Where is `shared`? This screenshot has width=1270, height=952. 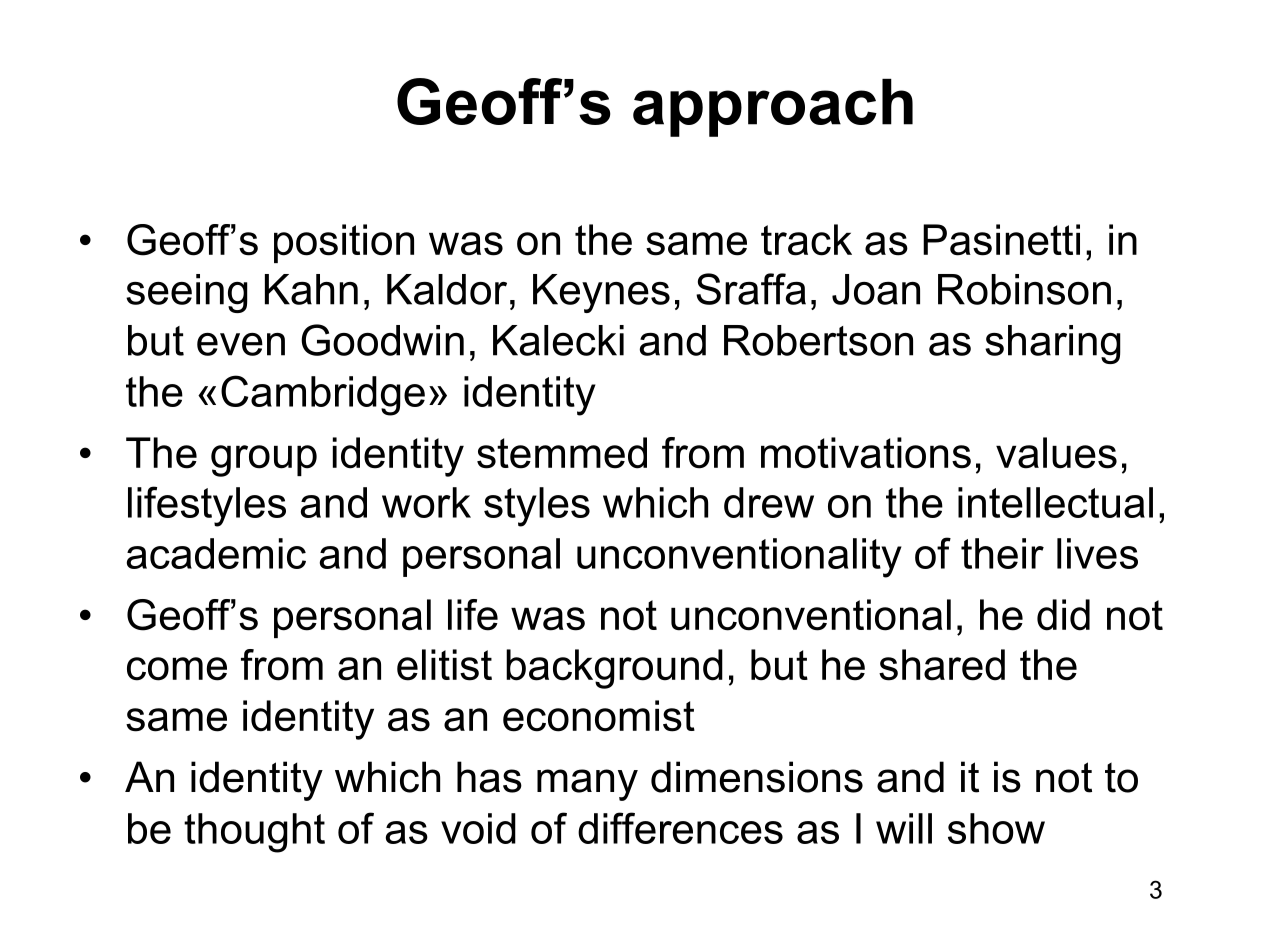 shared is located at coordinates (942, 665).
